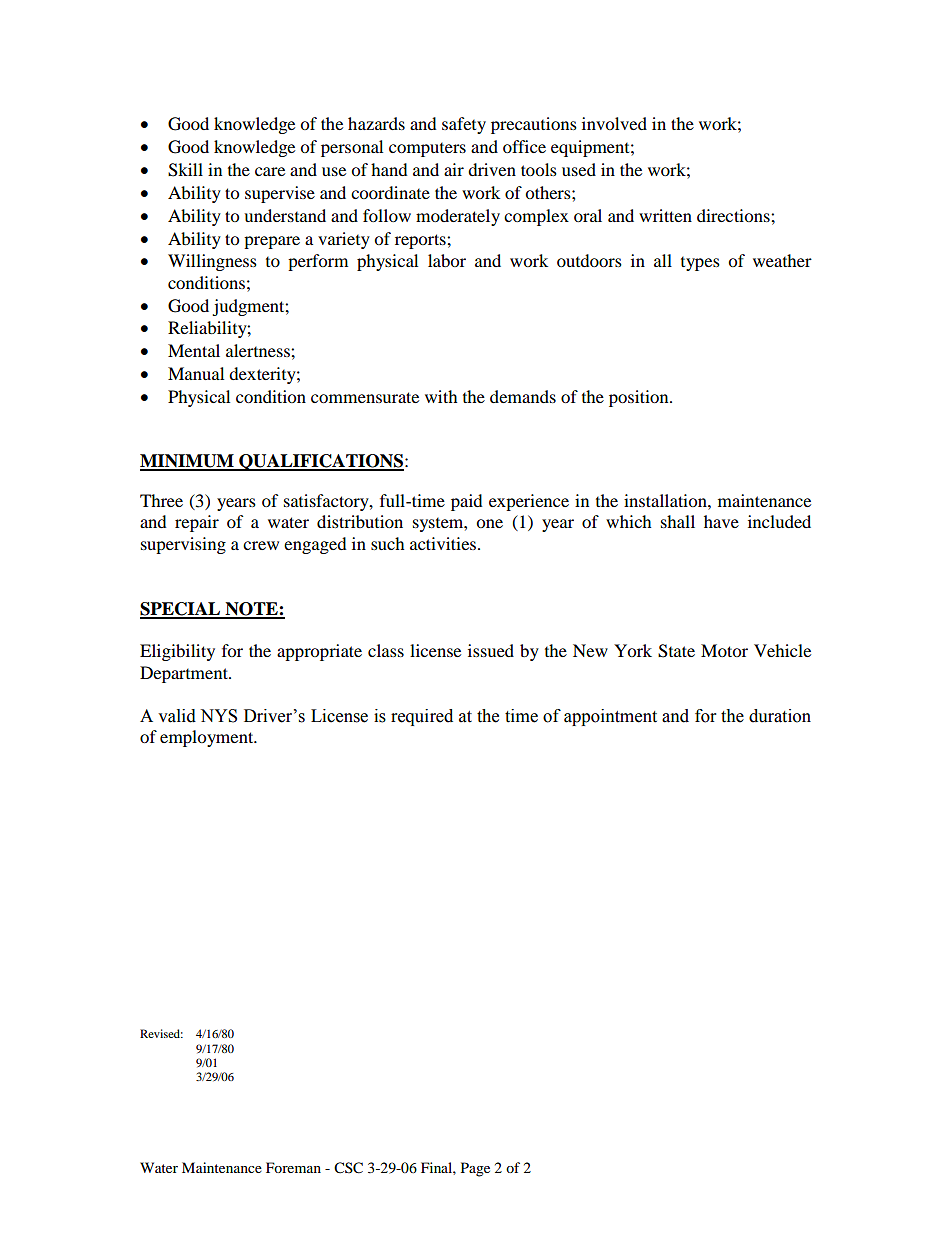 This document has height=1233, width=952. What do you see at coordinates (177, 652) in the document?
I see `Eligibility` at bounding box center [177, 652].
